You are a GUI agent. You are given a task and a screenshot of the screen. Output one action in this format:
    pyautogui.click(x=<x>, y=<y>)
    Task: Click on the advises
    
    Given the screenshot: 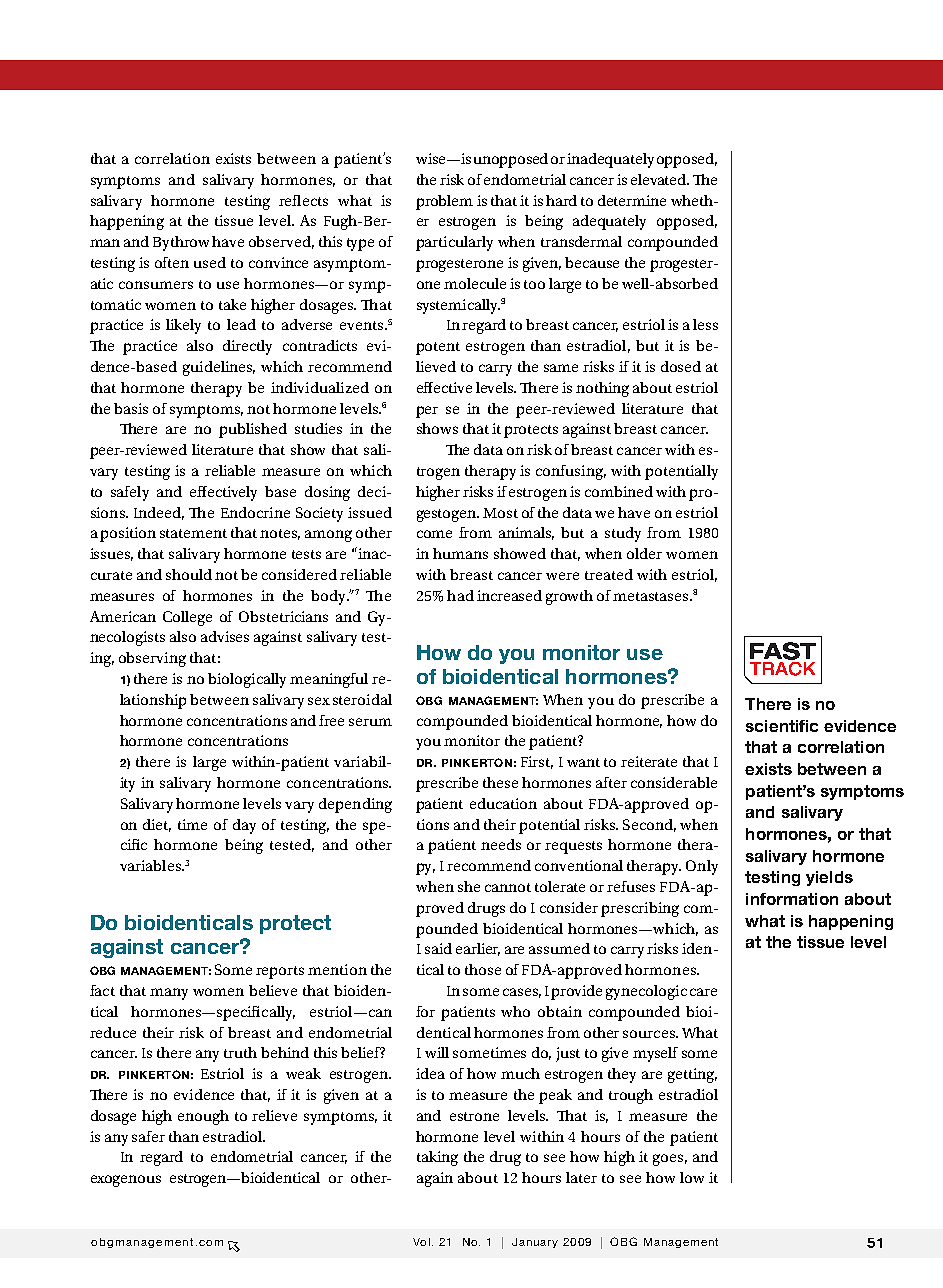 What is the action you would take?
    pyautogui.click(x=225, y=636)
